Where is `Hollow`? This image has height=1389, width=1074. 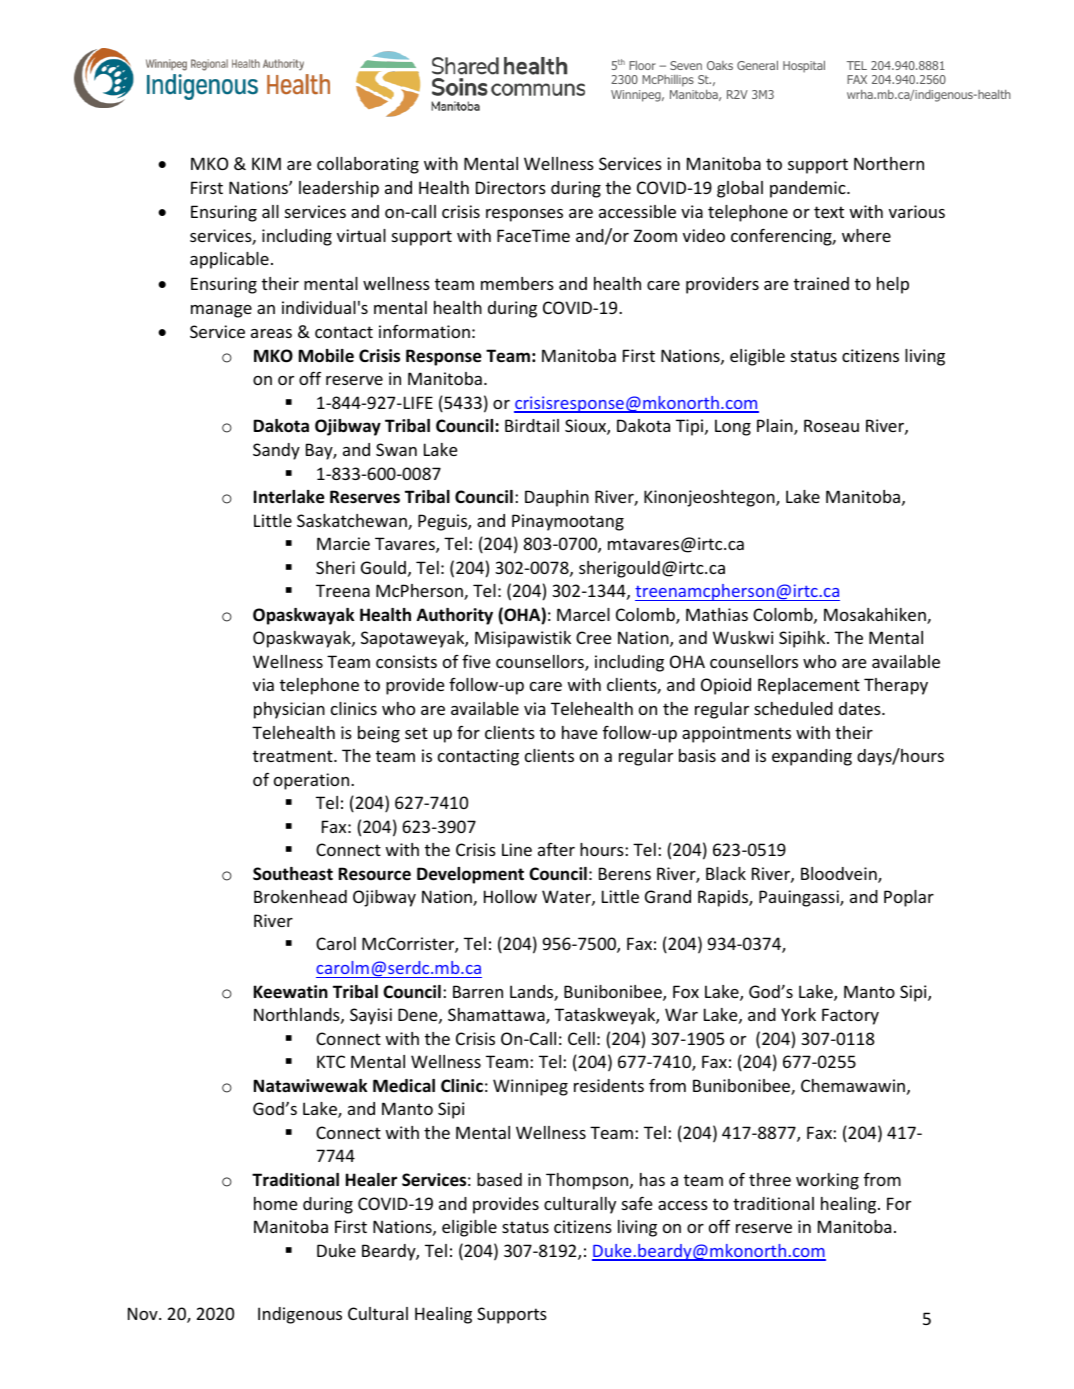
Hollow is located at coordinates (510, 896).
